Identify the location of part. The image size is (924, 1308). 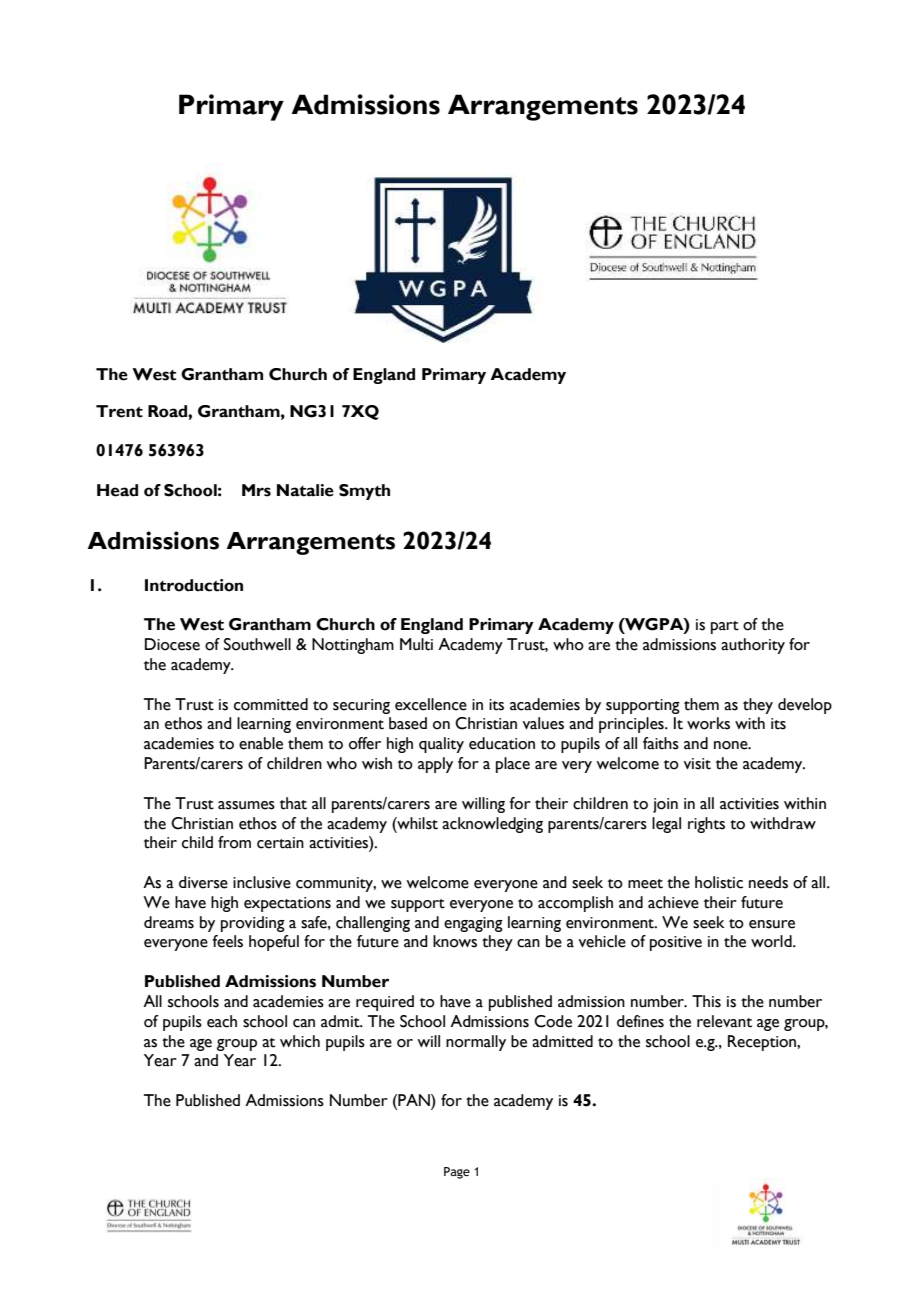
(725, 627).
